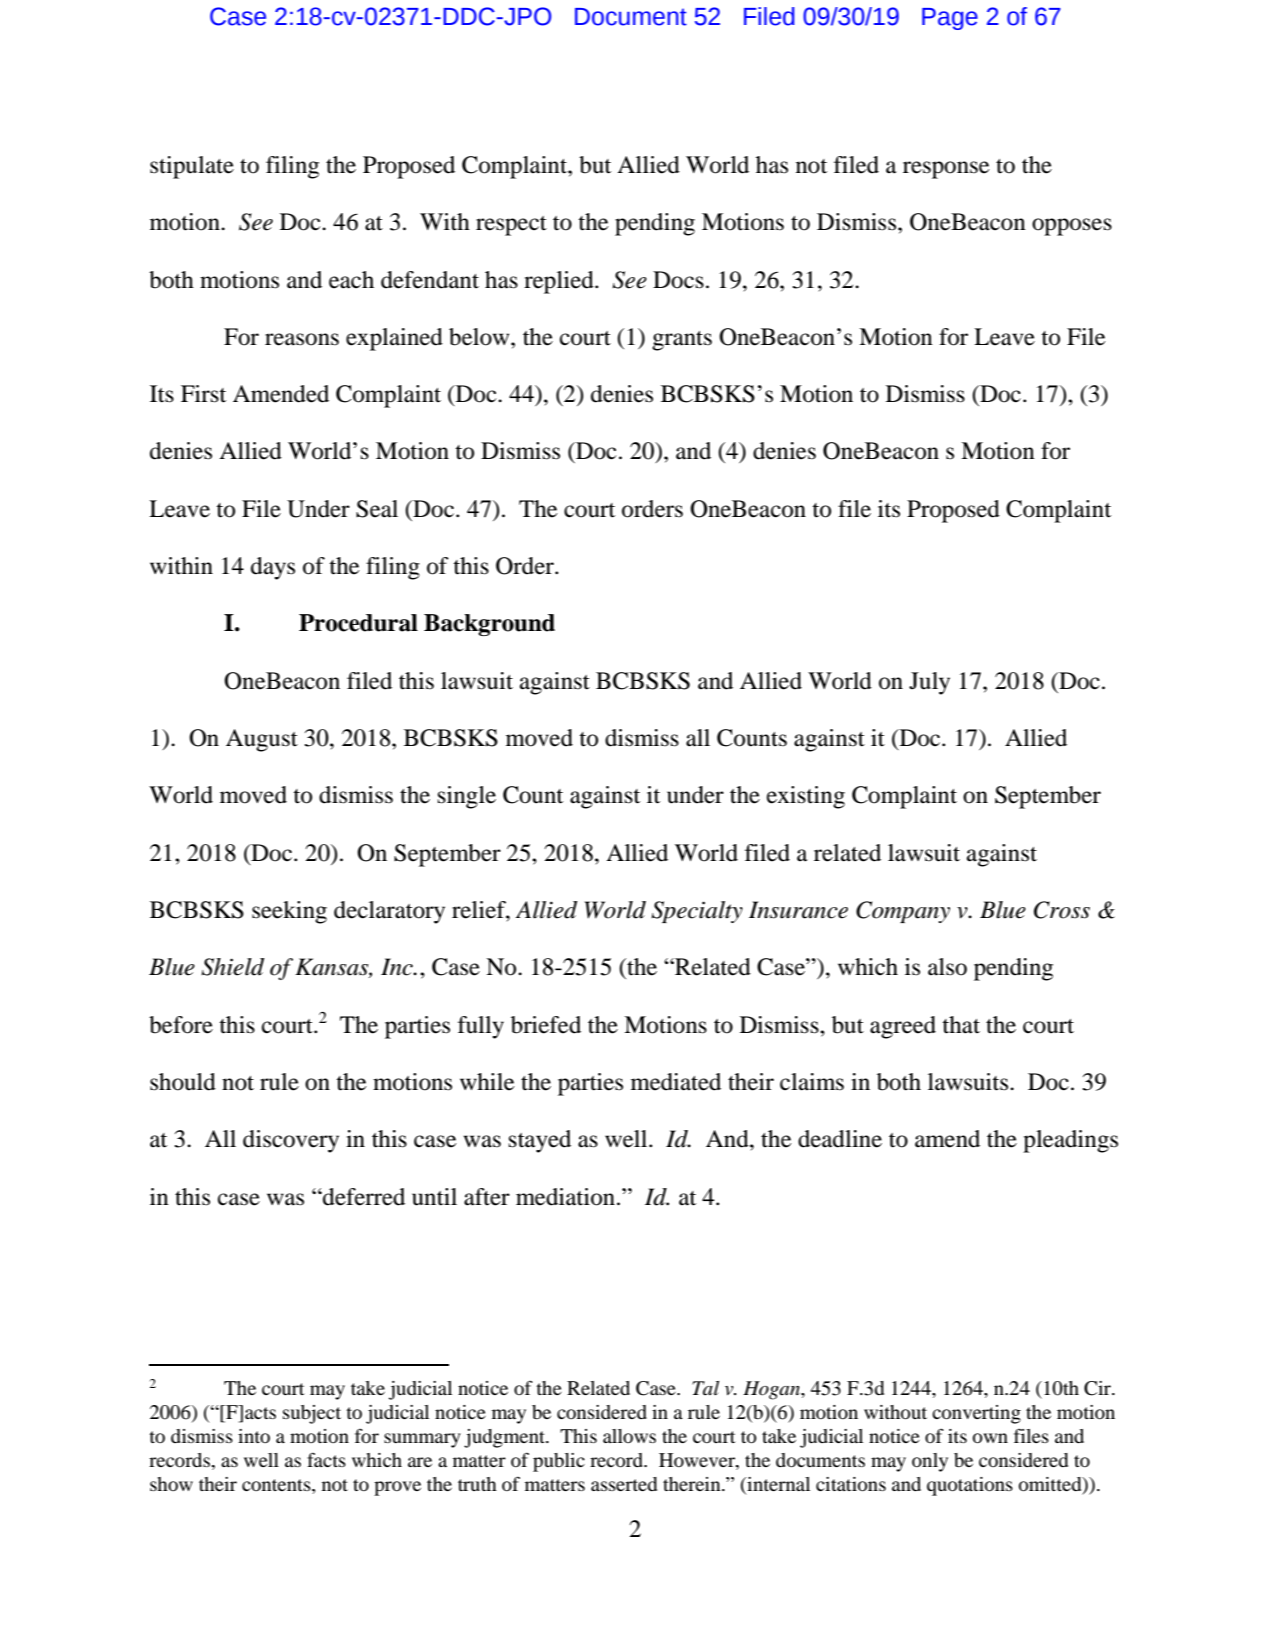  What do you see at coordinates (1072, 227) in the screenshot?
I see `opposes` at bounding box center [1072, 227].
